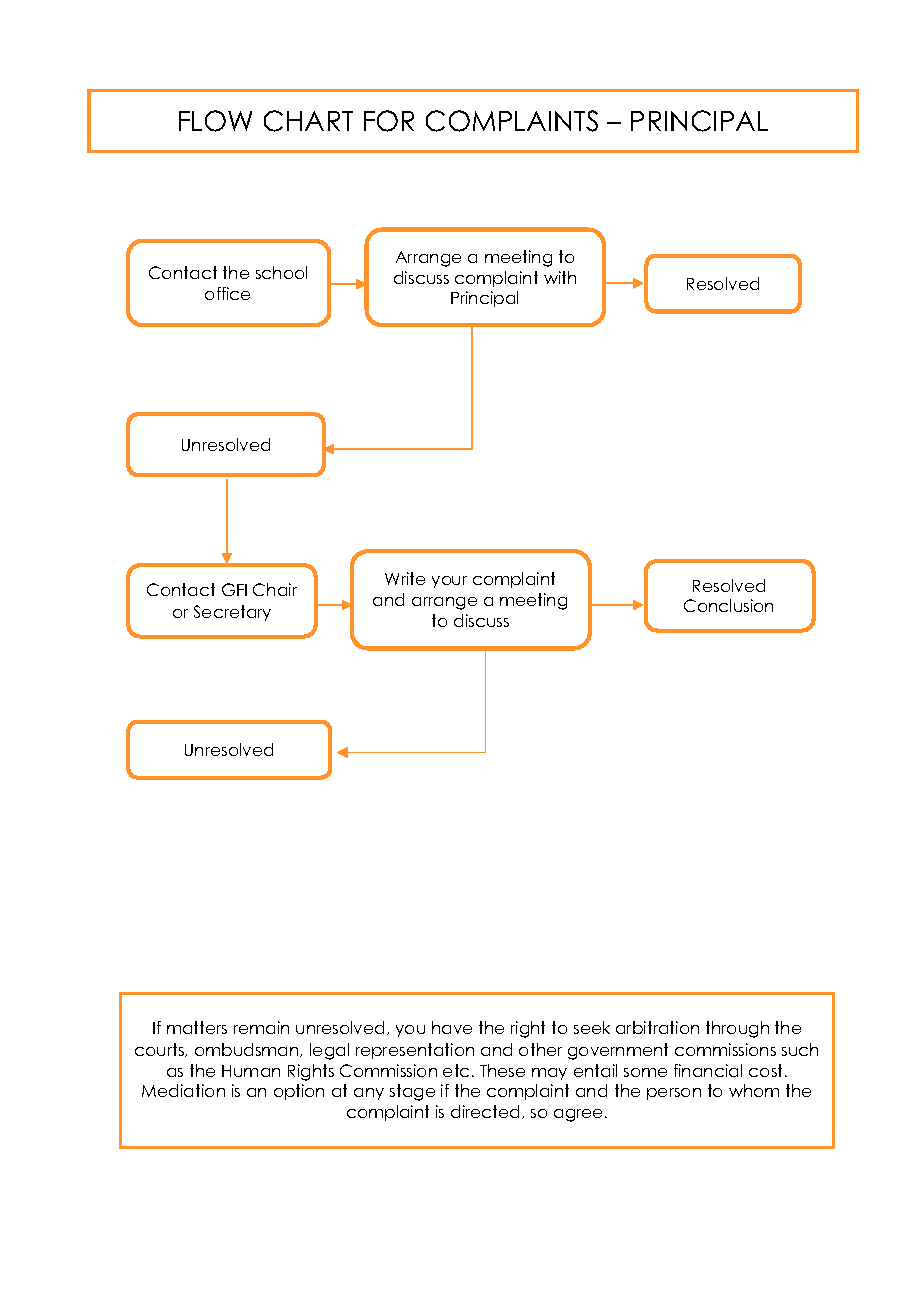 Image resolution: width=924 pixels, height=1308 pixels. I want to click on Conclusion, so click(728, 605).
